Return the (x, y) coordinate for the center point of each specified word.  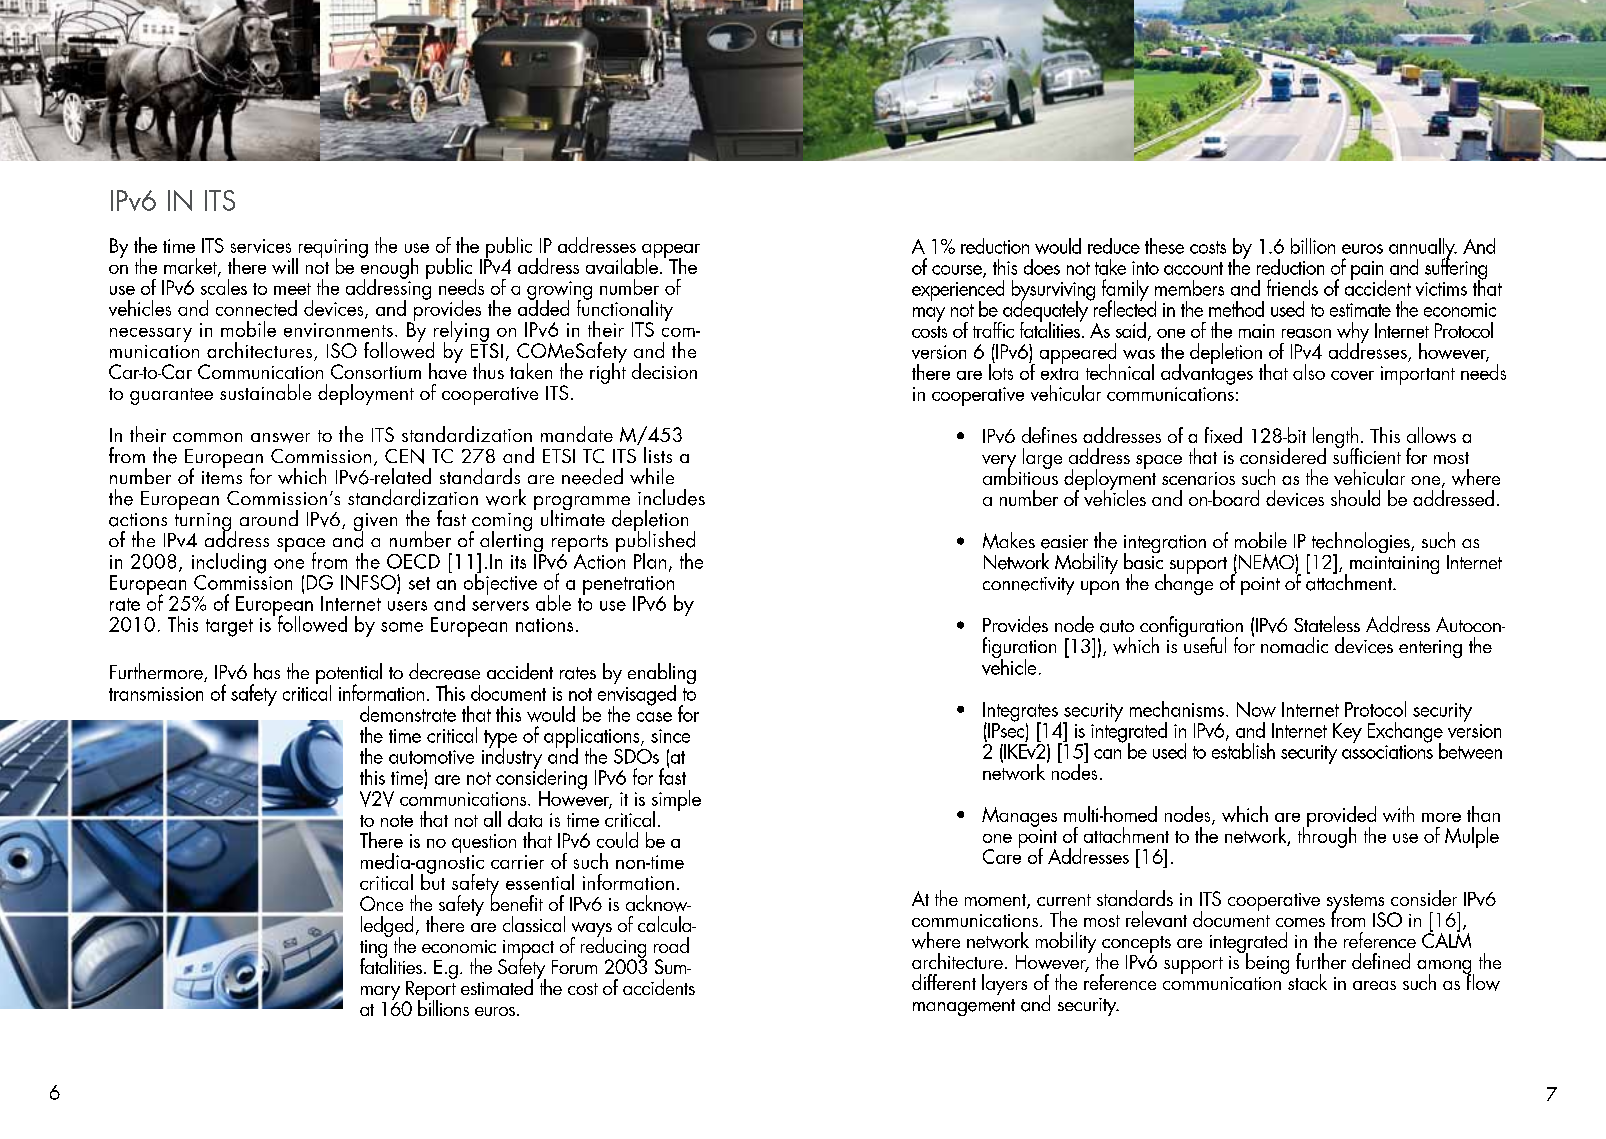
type (500, 740)
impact (527, 950)
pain (1368, 271)
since (670, 736)
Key (1347, 733)
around (269, 518)
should (1355, 498)
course (958, 271)
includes (671, 497)
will (285, 266)
